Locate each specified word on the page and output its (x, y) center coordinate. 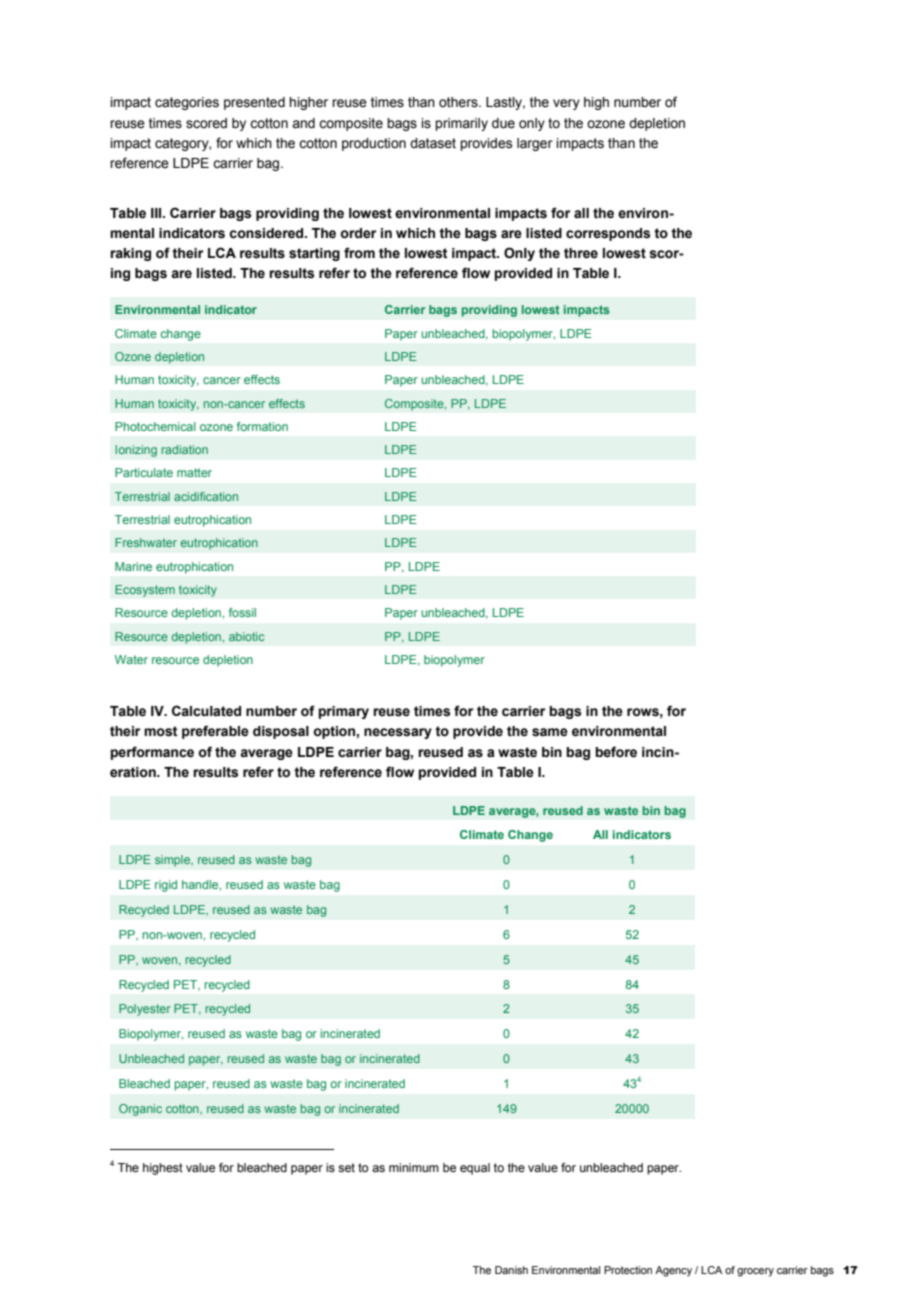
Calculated (206, 711)
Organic (140, 1110)
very (566, 104)
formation (262, 426)
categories (187, 103)
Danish (511, 1270)
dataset (433, 143)
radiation (184, 449)
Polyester (145, 1010)
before (616, 752)
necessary (398, 733)
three (581, 253)
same (550, 732)
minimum (414, 1167)
